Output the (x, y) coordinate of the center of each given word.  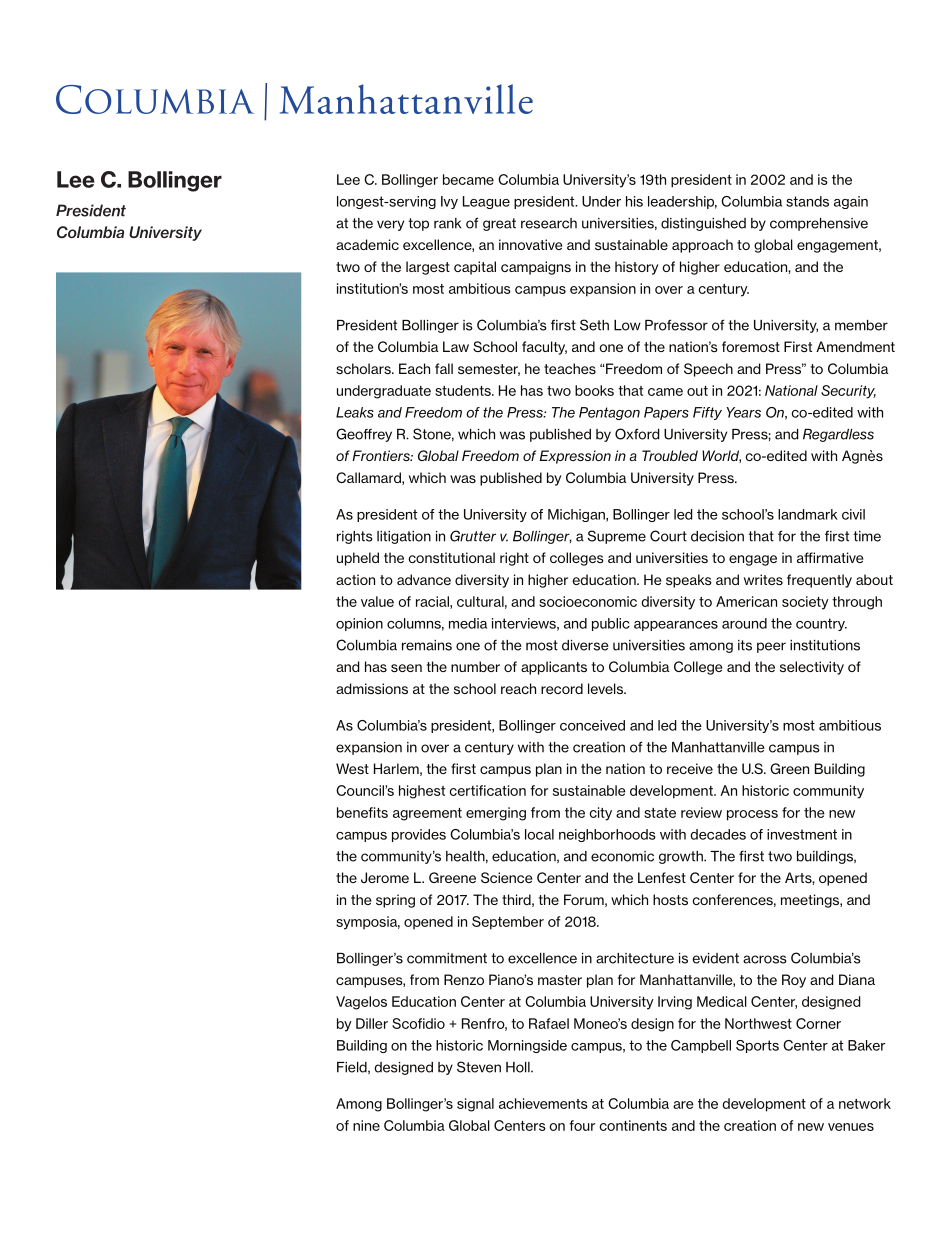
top (418, 224)
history (636, 268)
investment (802, 834)
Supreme (617, 537)
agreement (427, 814)
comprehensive (819, 224)
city (601, 814)
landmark (808, 514)
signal (475, 1105)
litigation (404, 537)
